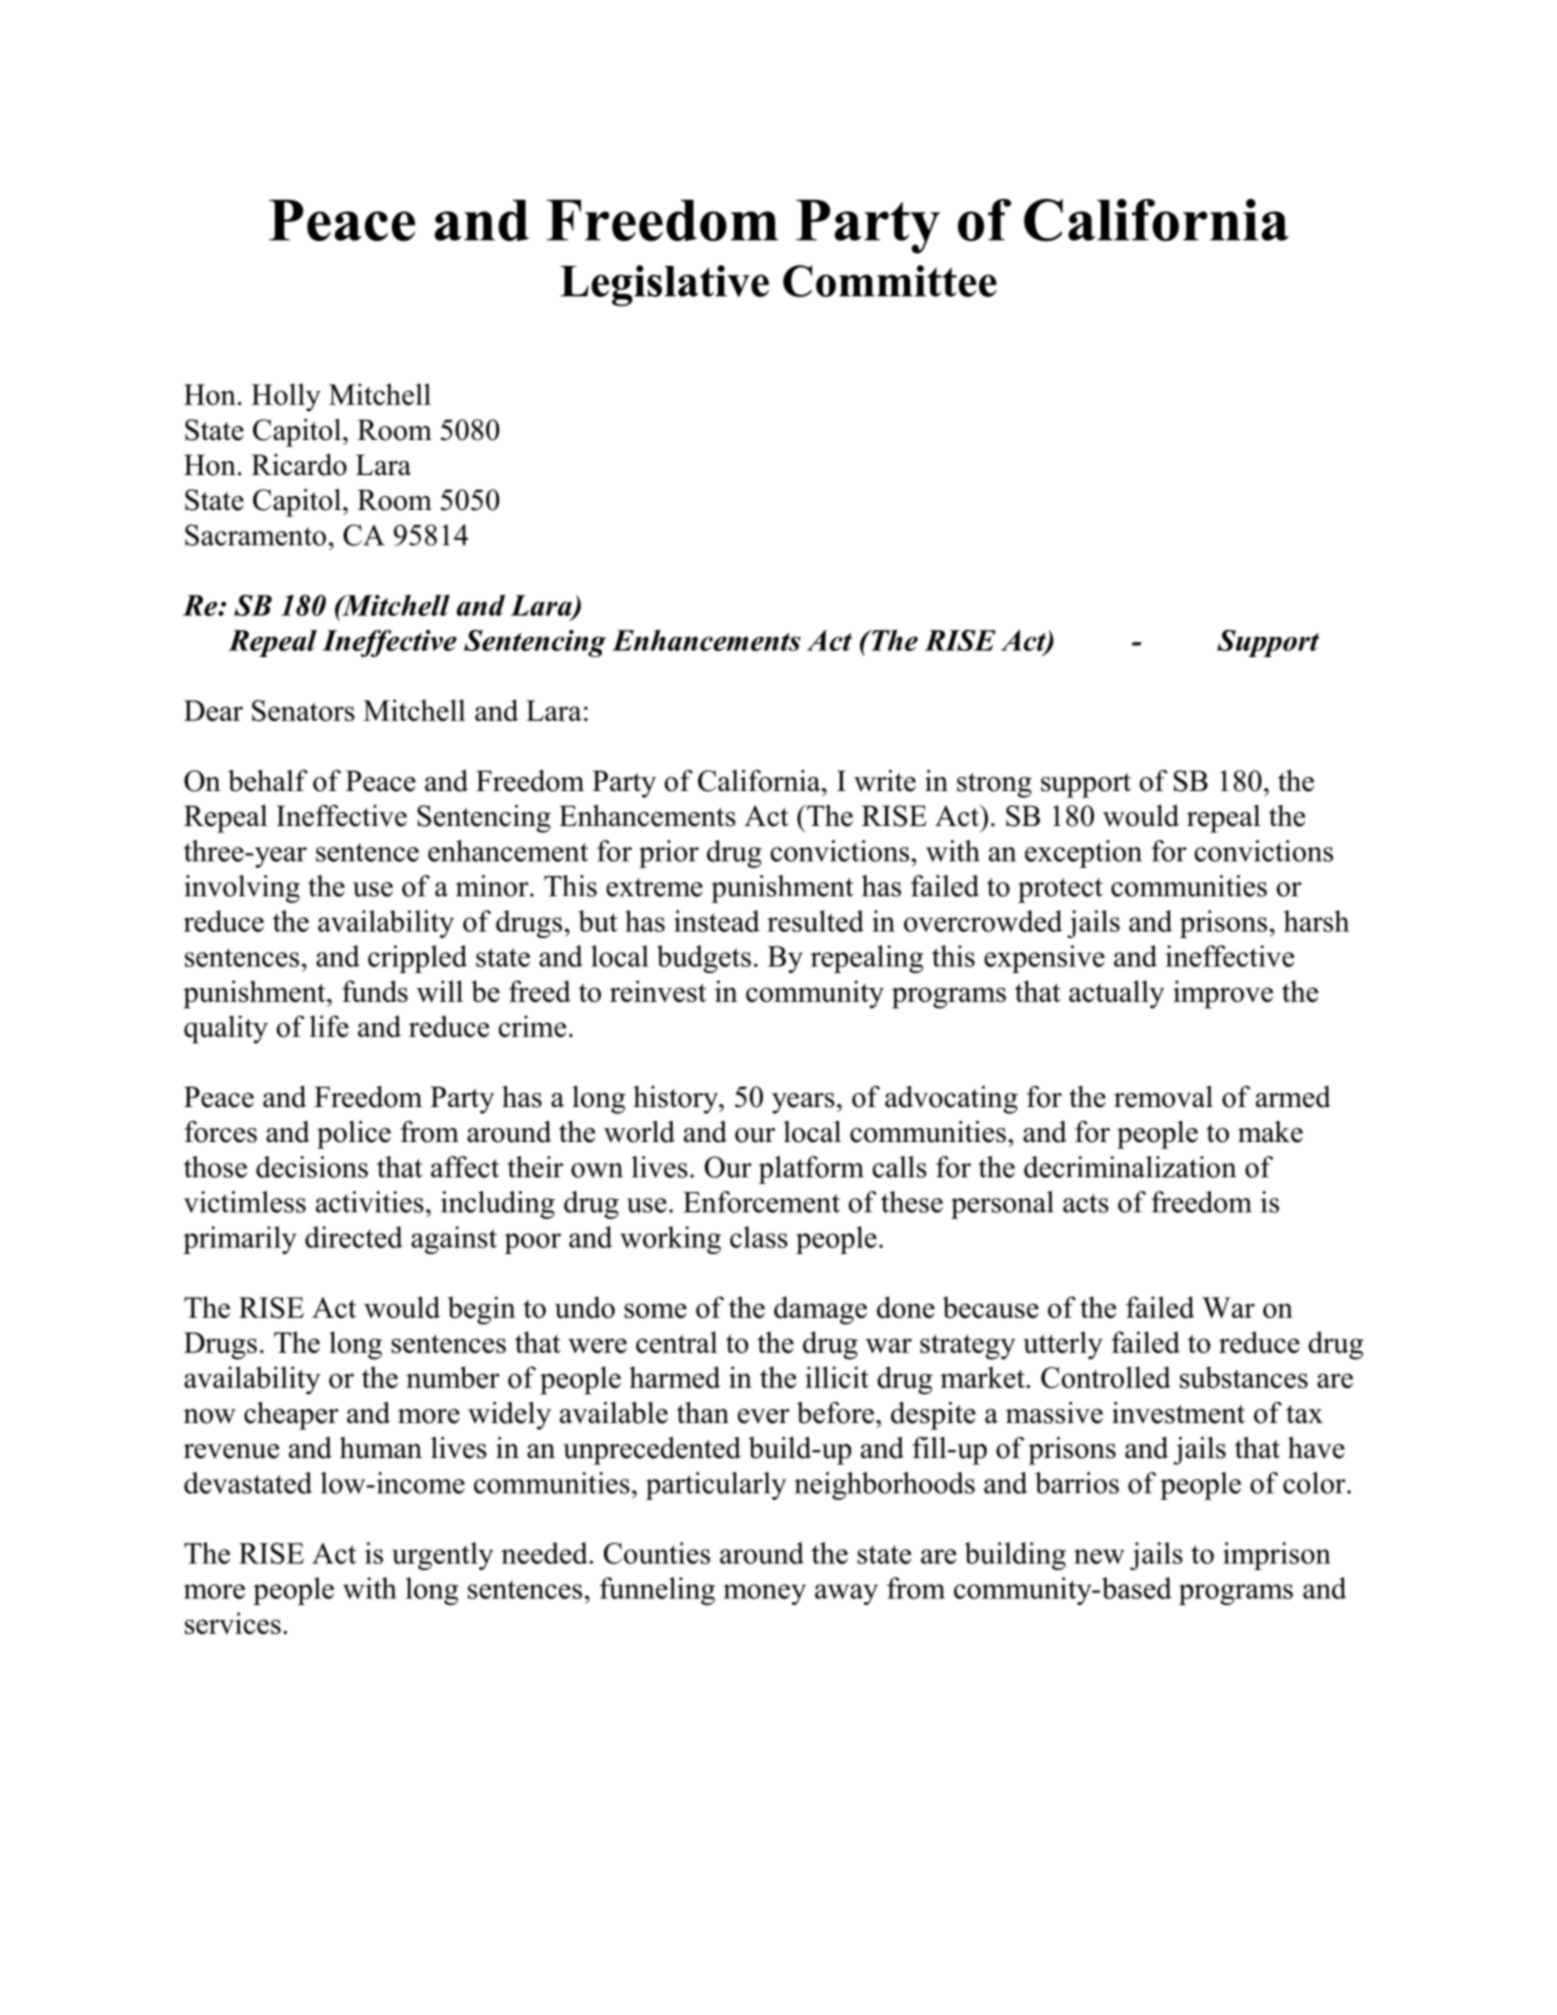  What do you see at coordinates (442, 1556) in the page?
I see `urgently` at bounding box center [442, 1556].
